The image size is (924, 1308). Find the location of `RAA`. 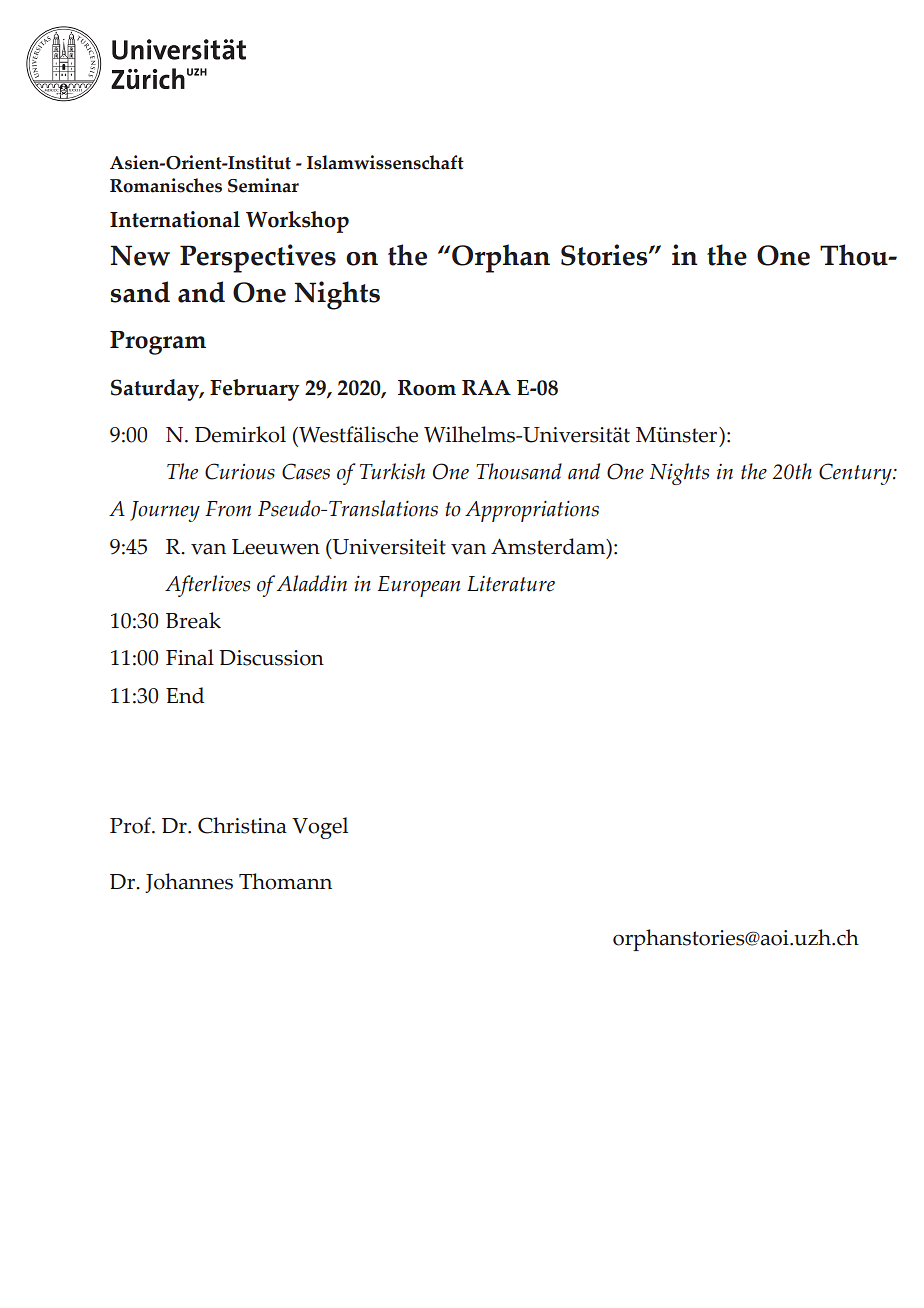

RAA is located at coordinates (486, 387).
